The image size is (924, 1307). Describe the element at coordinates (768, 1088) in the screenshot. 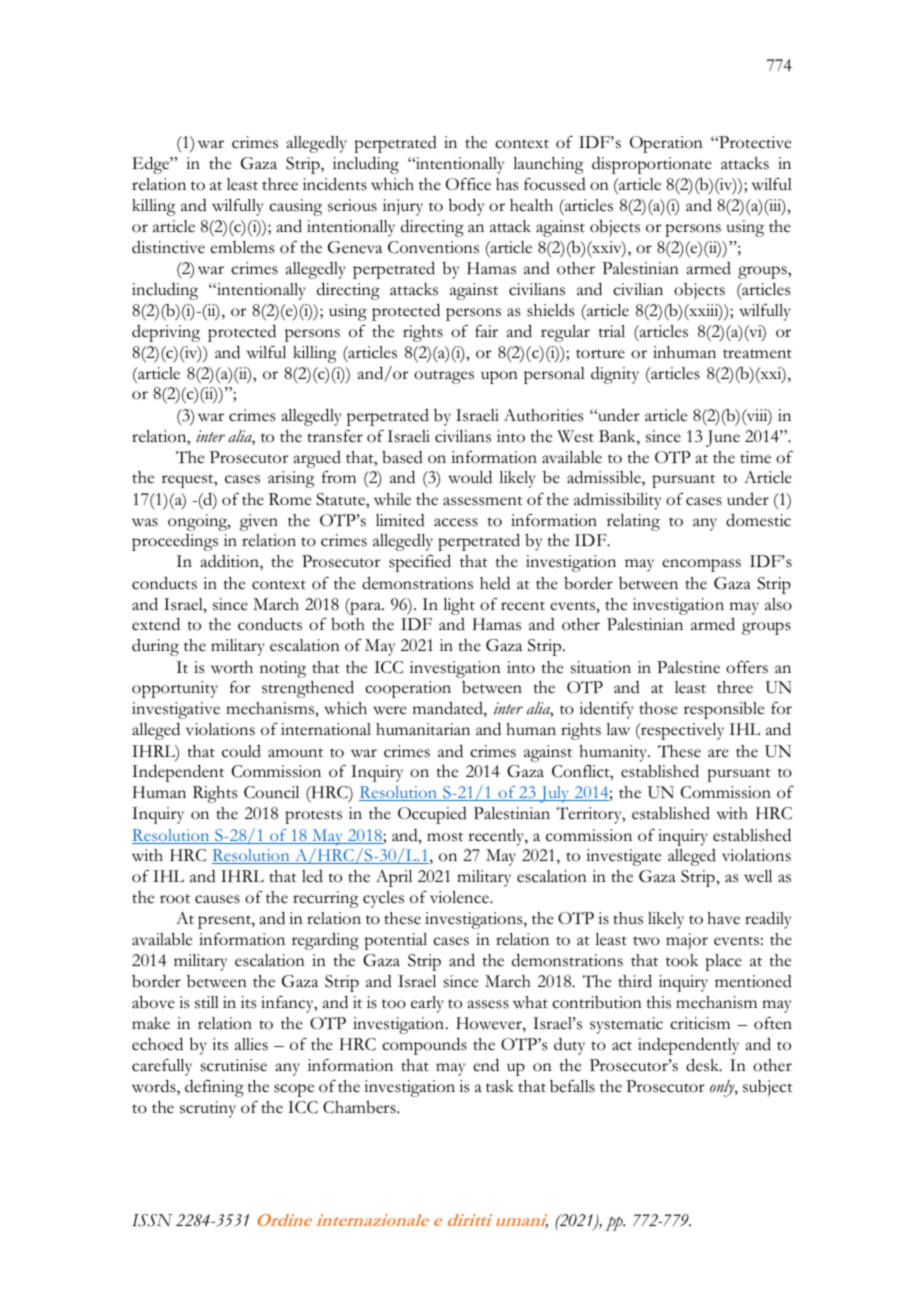

I see `subject` at that location.
